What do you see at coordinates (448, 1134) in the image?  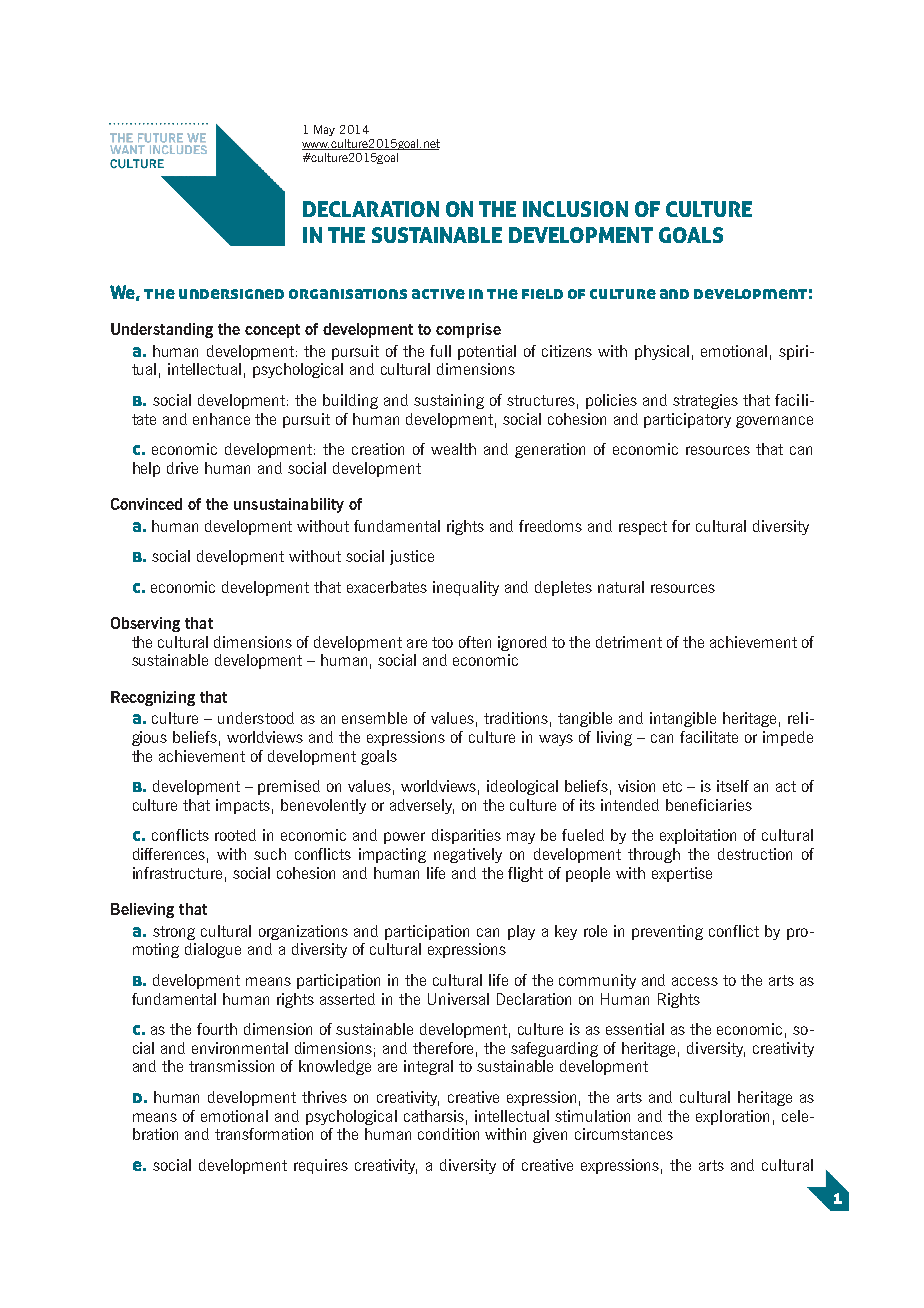 I see `condition` at bounding box center [448, 1134].
